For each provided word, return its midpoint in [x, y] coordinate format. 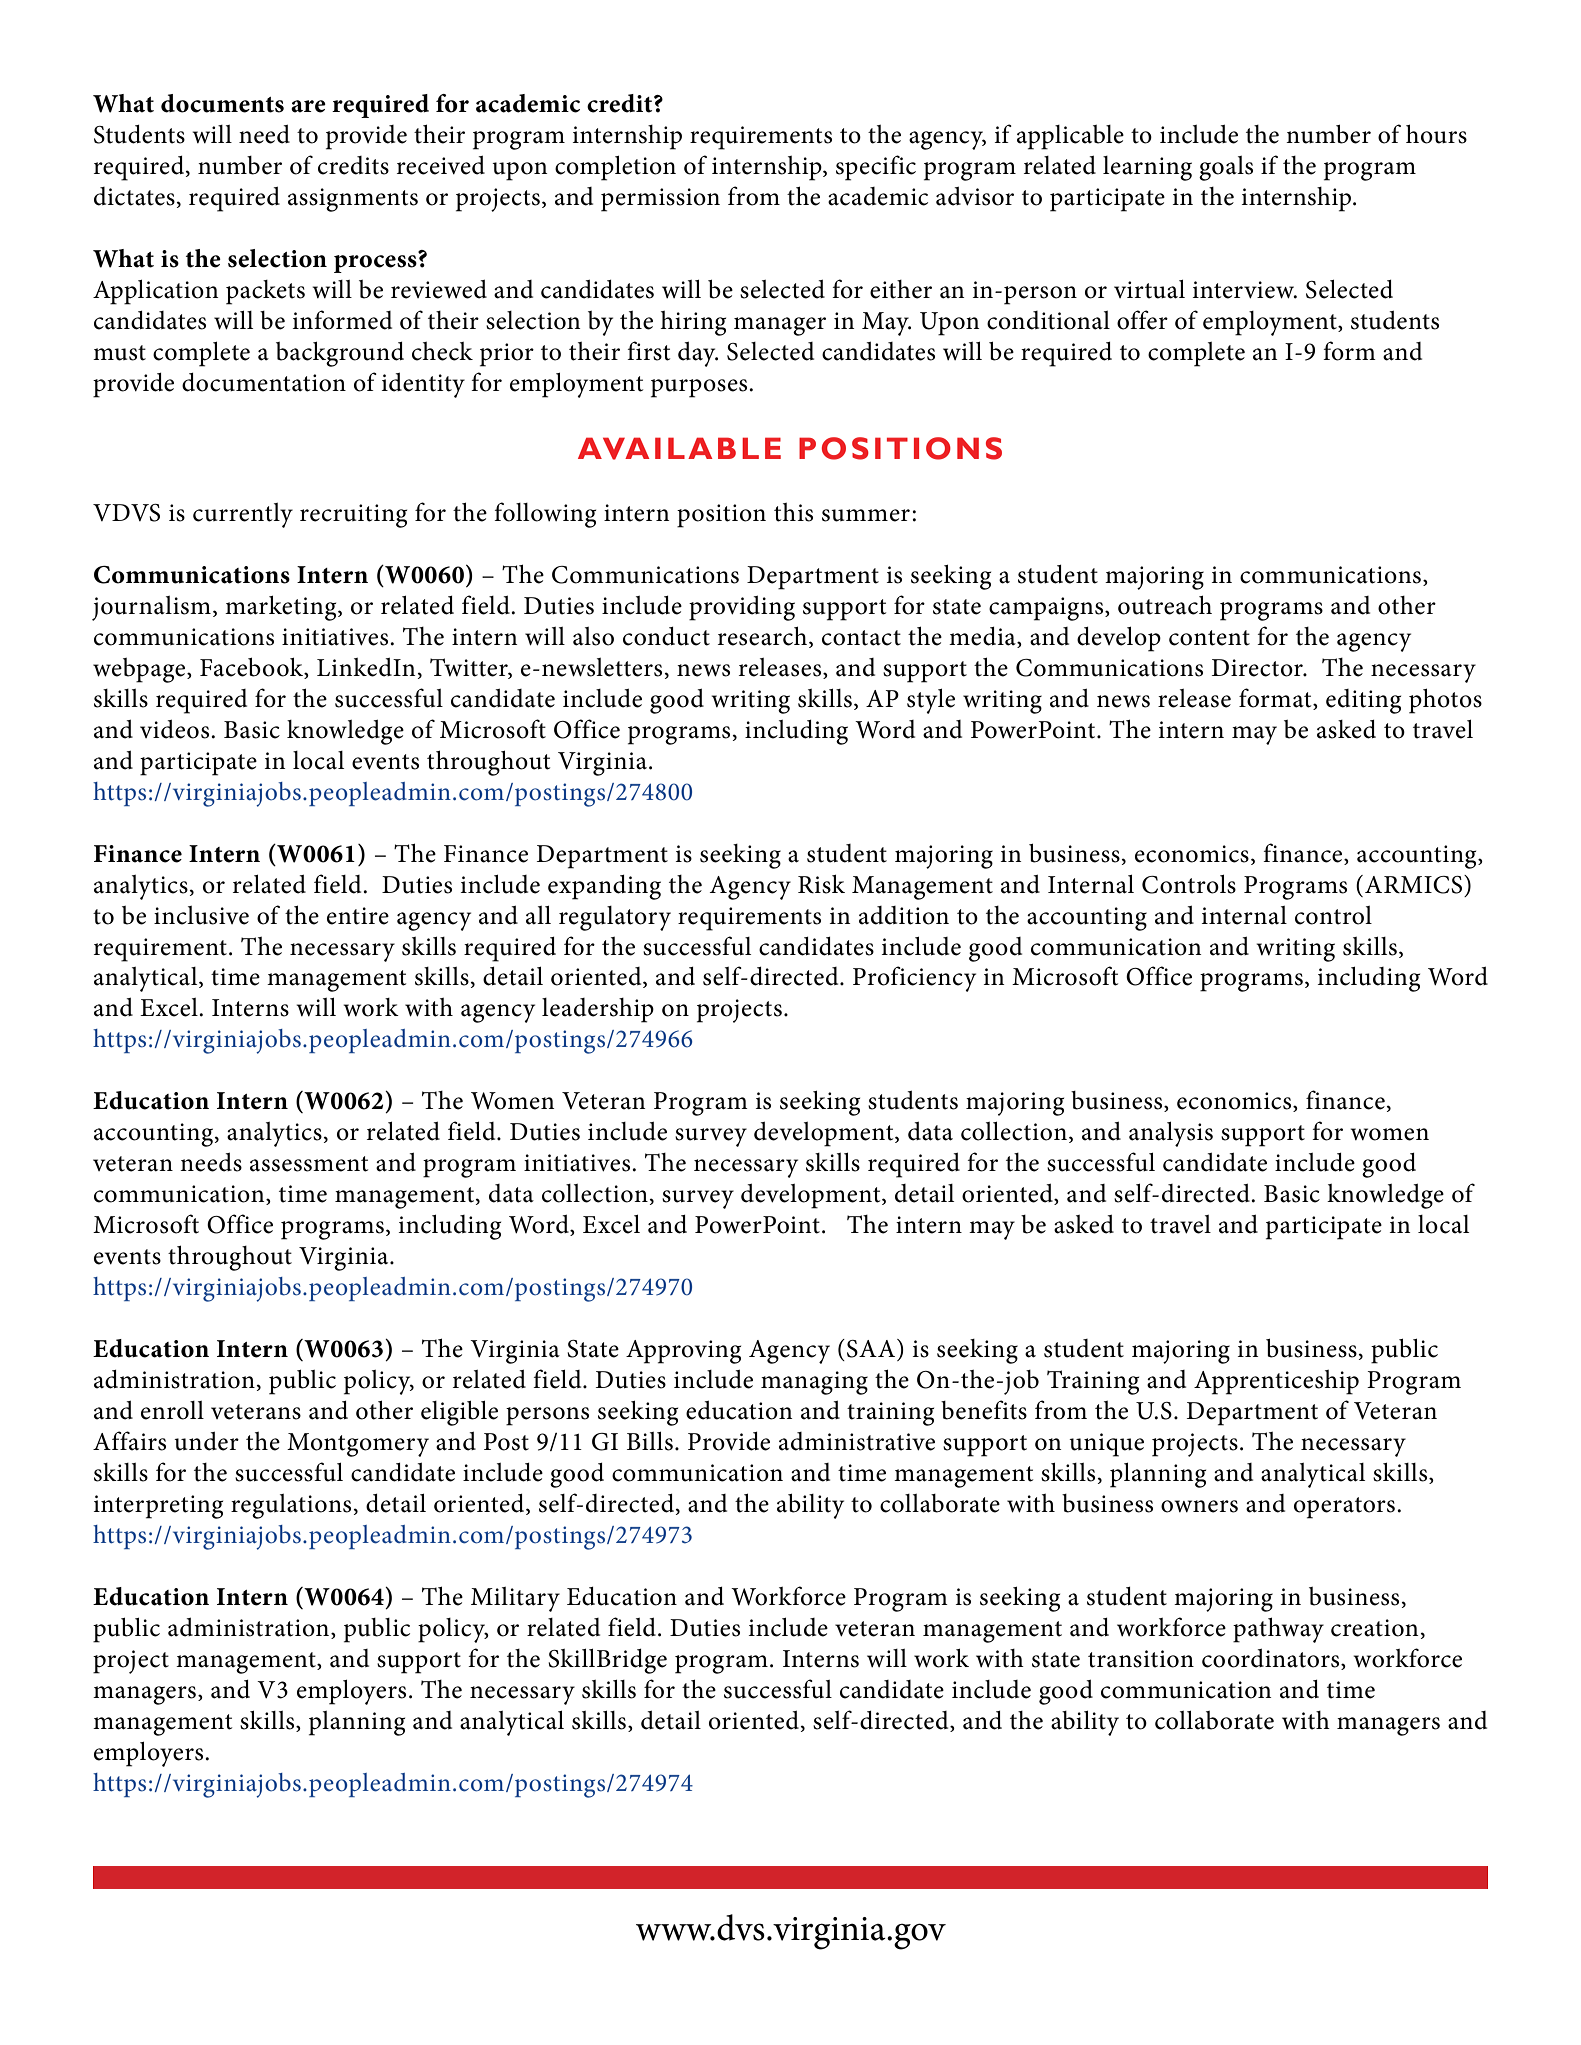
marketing [282, 608]
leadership [598, 1010]
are [308, 106]
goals [1226, 168]
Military [515, 1599]
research [764, 636]
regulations [291, 1506]
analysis [1171, 1134]
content [1209, 638]
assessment [309, 1164]
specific [876, 168]
